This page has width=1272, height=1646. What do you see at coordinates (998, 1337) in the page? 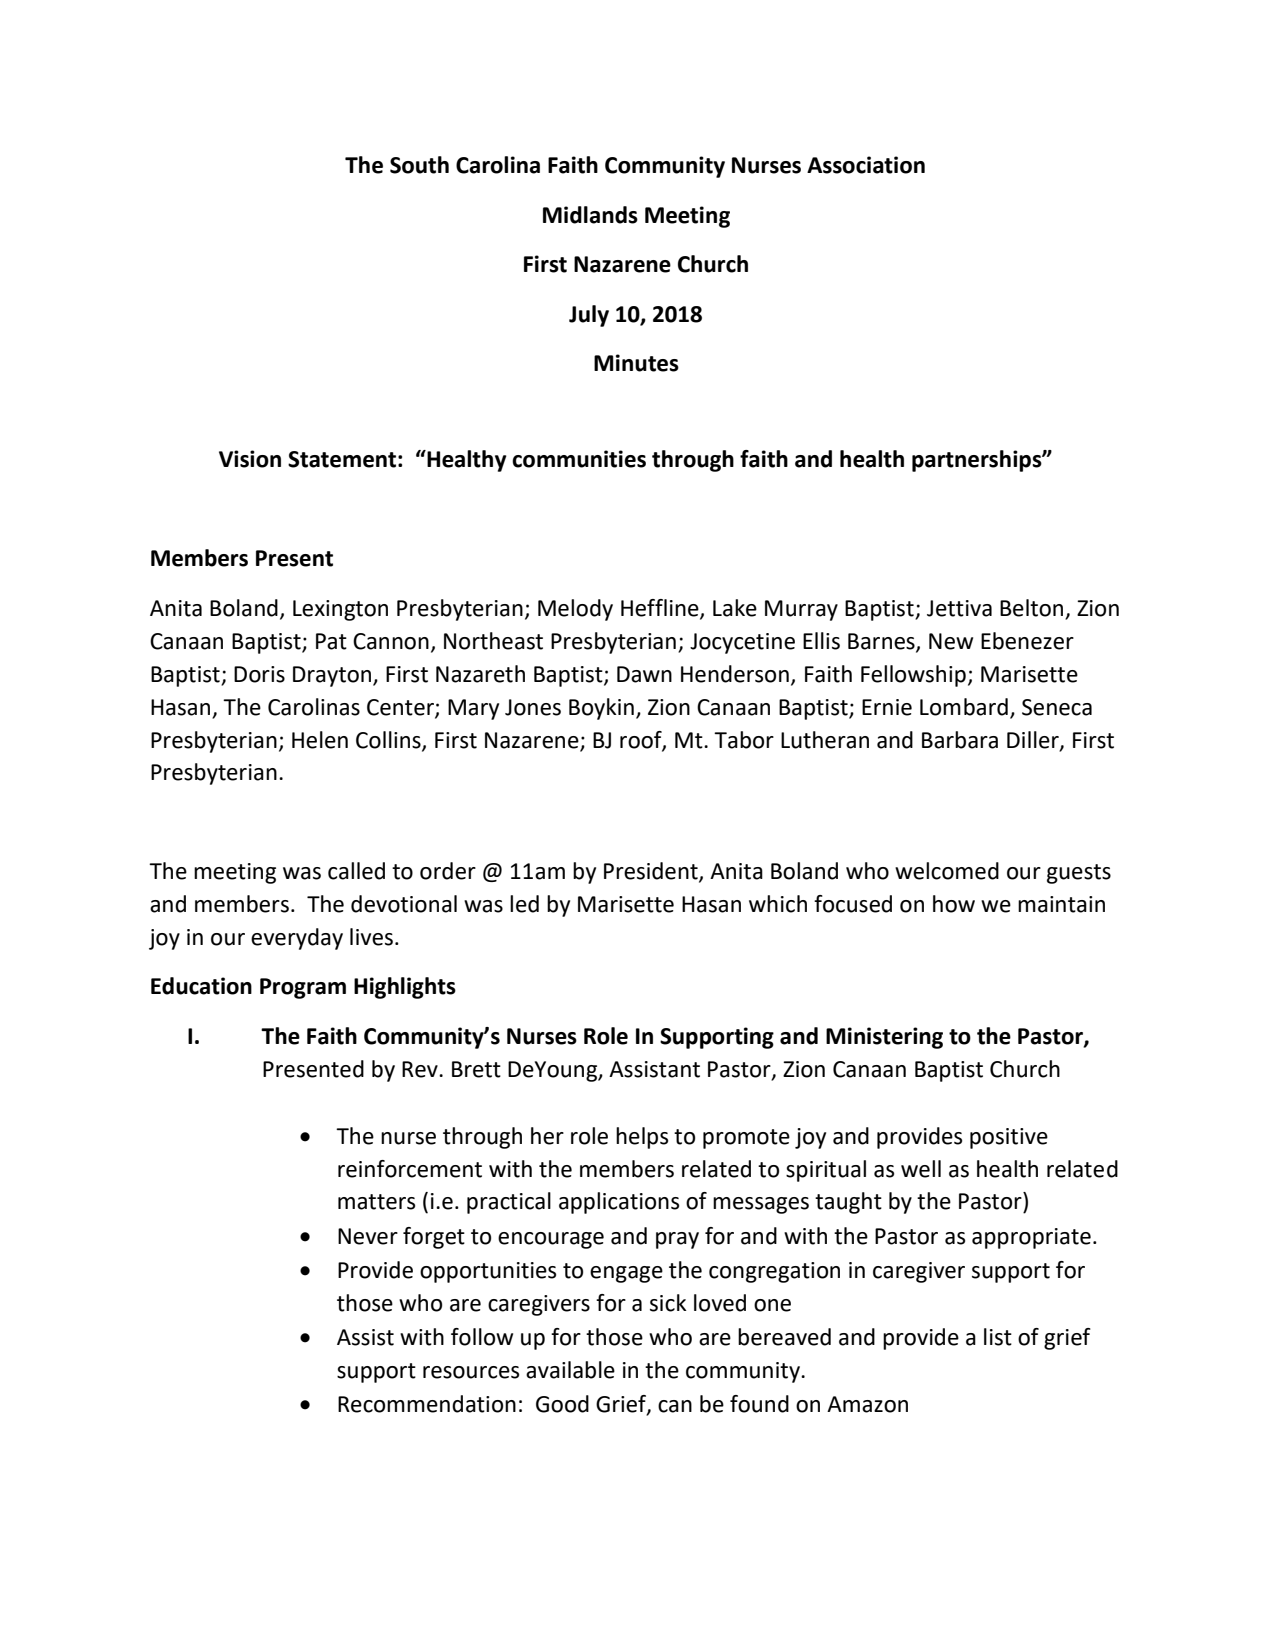
I see `list` at bounding box center [998, 1337].
